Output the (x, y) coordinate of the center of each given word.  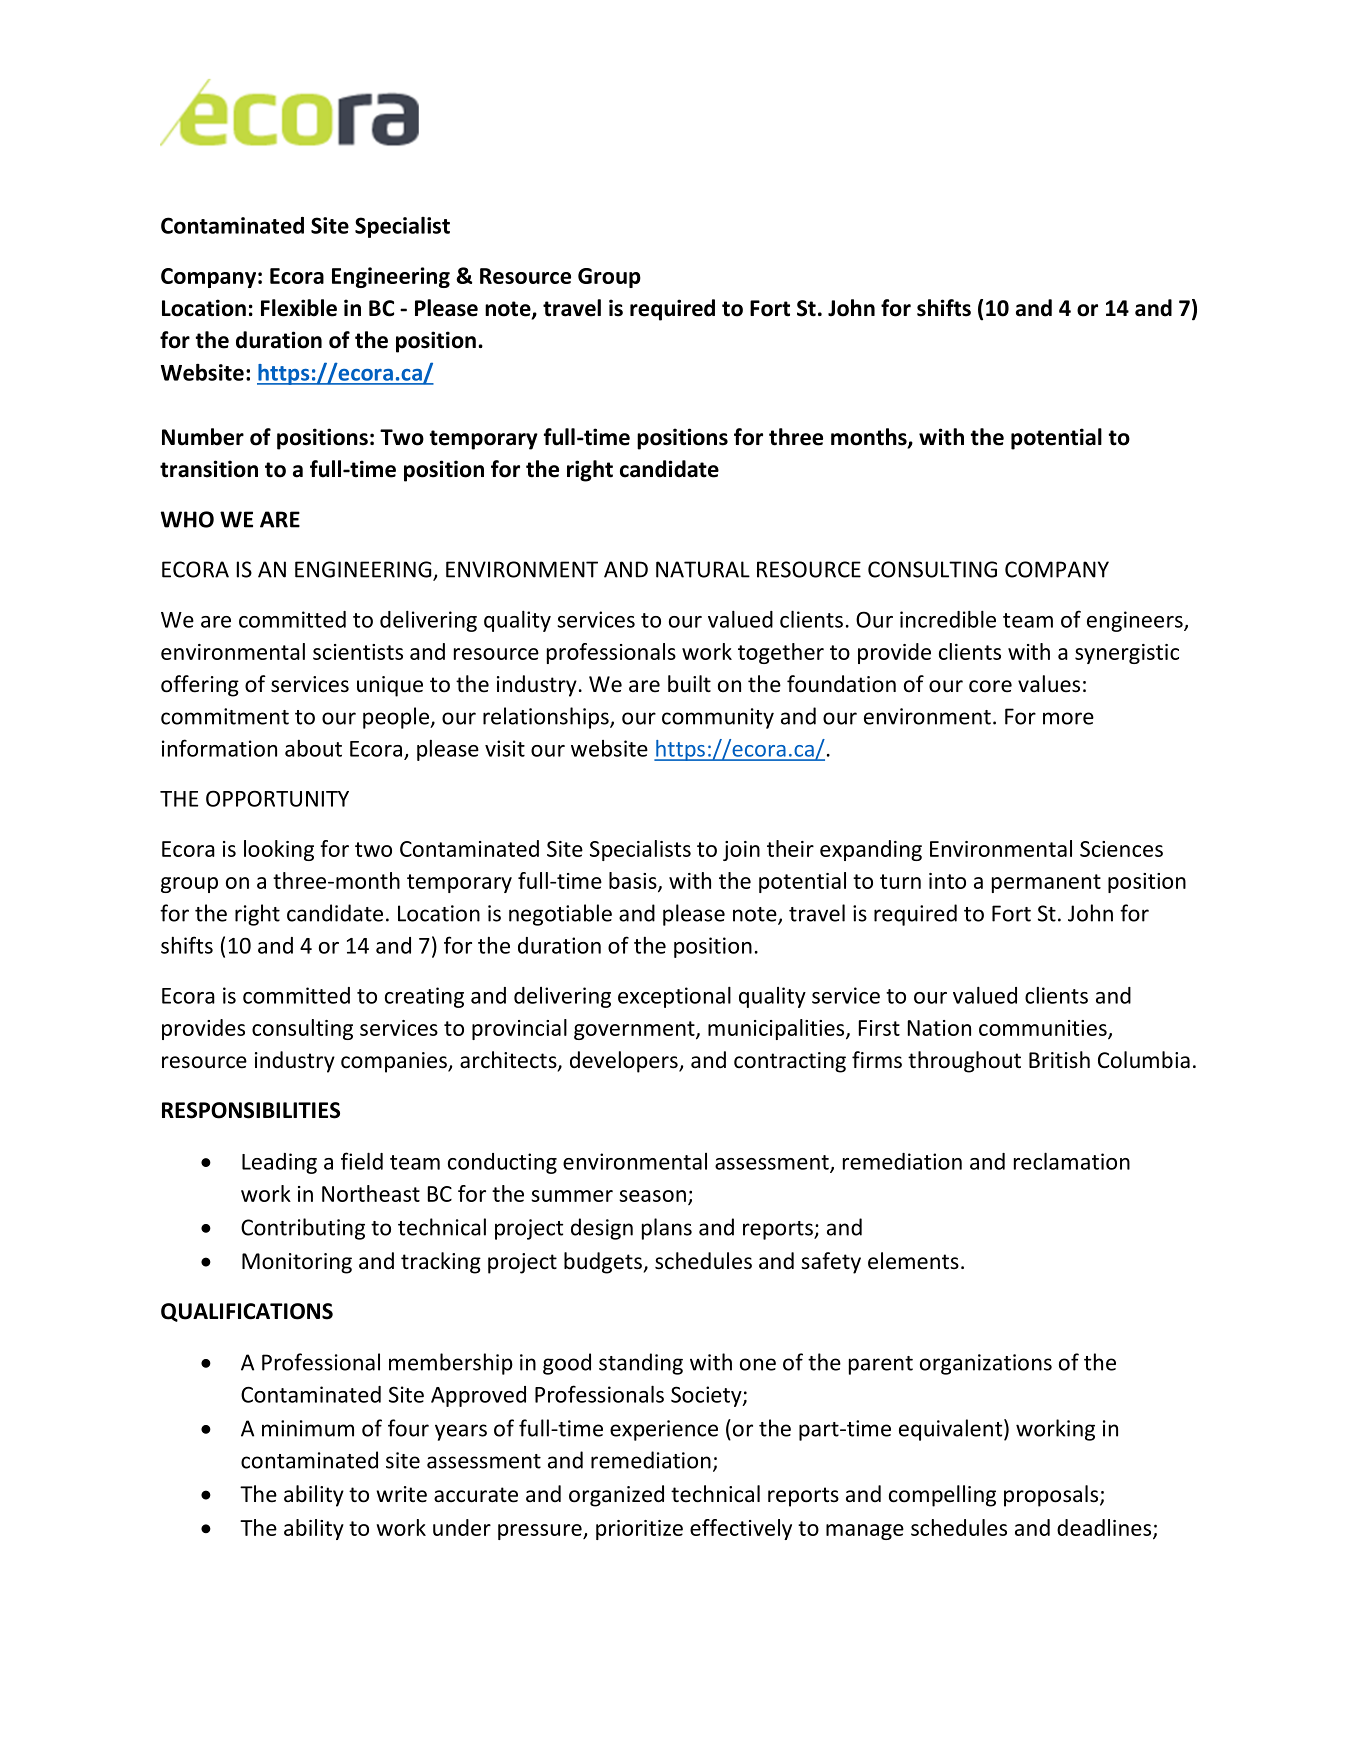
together (781, 653)
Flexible (299, 308)
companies (395, 1062)
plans (667, 1229)
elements (913, 1261)
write (401, 1494)
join (741, 851)
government (635, 1030)
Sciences (1121, 849)
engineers (1136, 621)
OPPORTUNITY (277, 798)
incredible (948, 619)
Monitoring (297, 1263)
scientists (358, 652)
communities (1044, 1029)
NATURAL (703, 569)
